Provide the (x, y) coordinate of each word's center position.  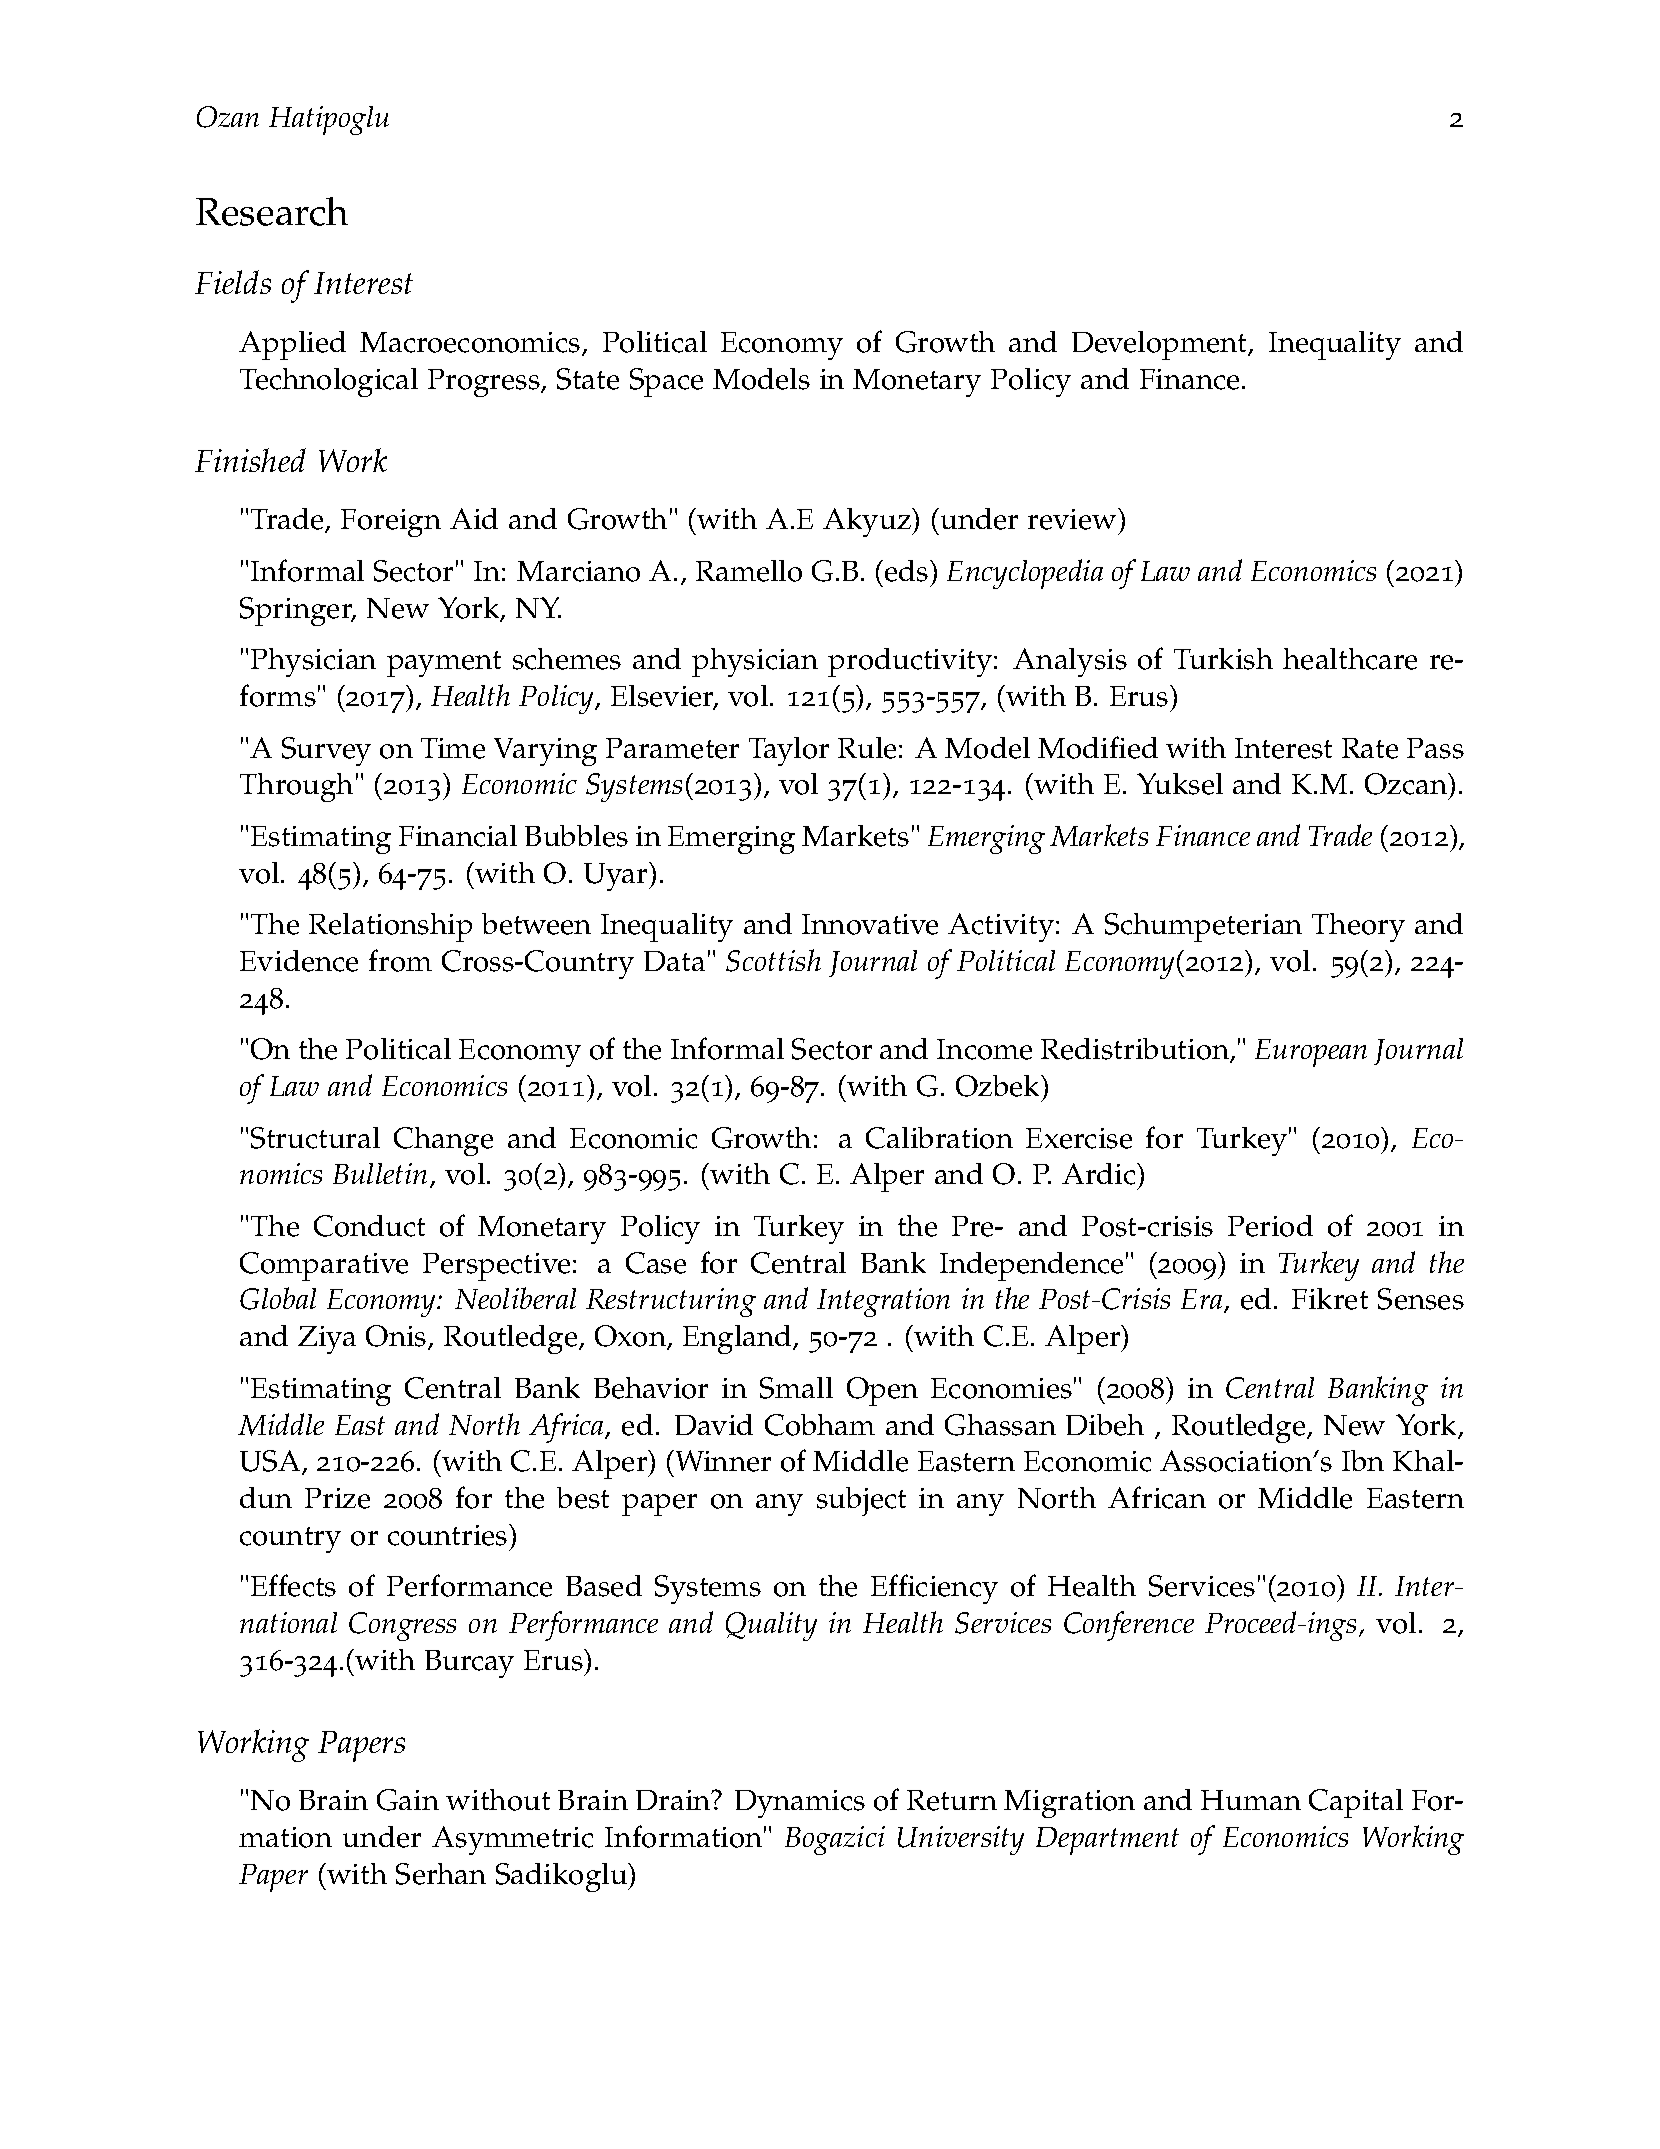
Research (272, 211)
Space (666, 382)
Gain (408, 1800)
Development (1160, 345)
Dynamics (800, 1804)
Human (1251, 1800)
